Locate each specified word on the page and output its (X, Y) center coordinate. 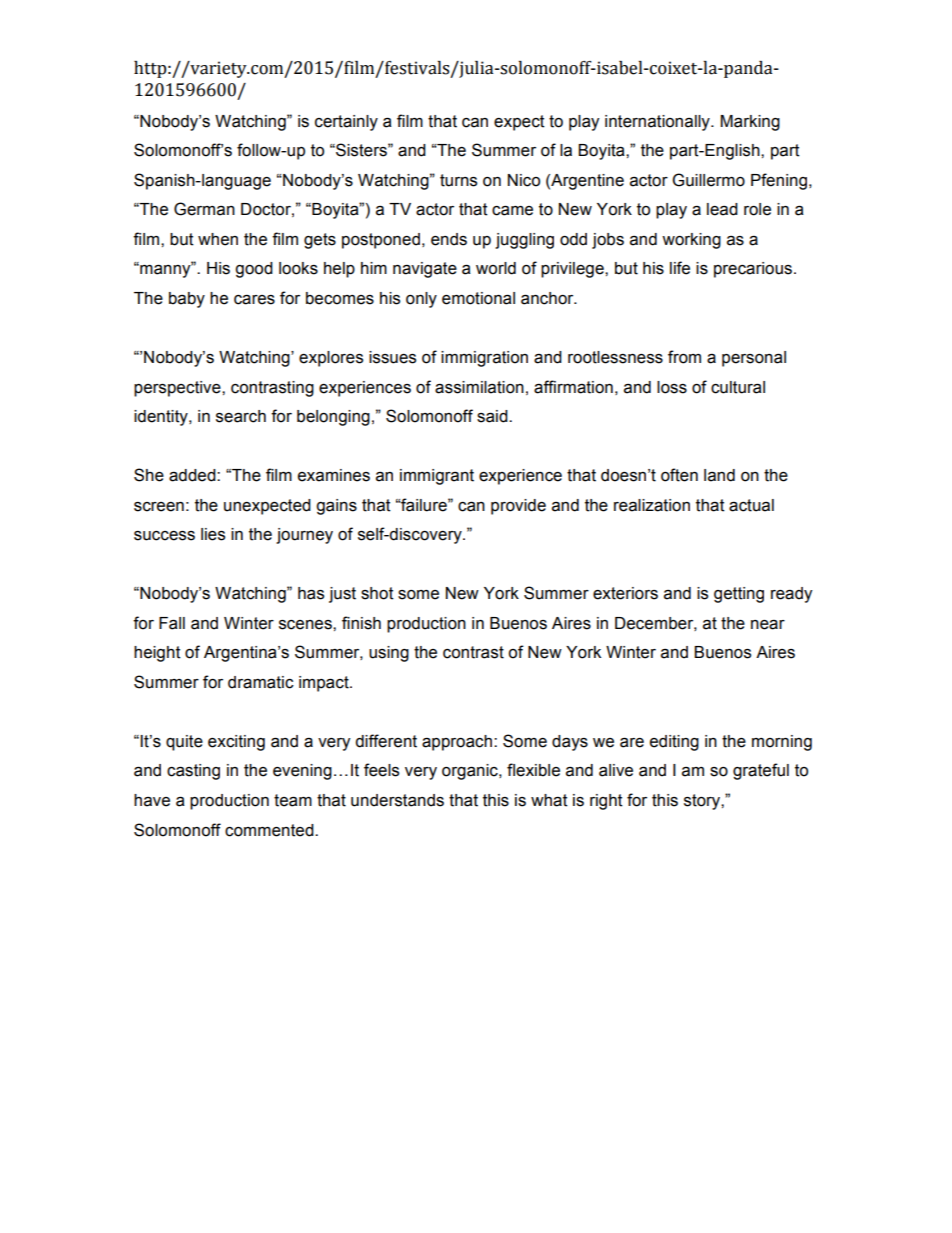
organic (471, 772)
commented (270, 830)
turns (458, 180)
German (204, 209)
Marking (750, 123)
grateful (761, 771)
